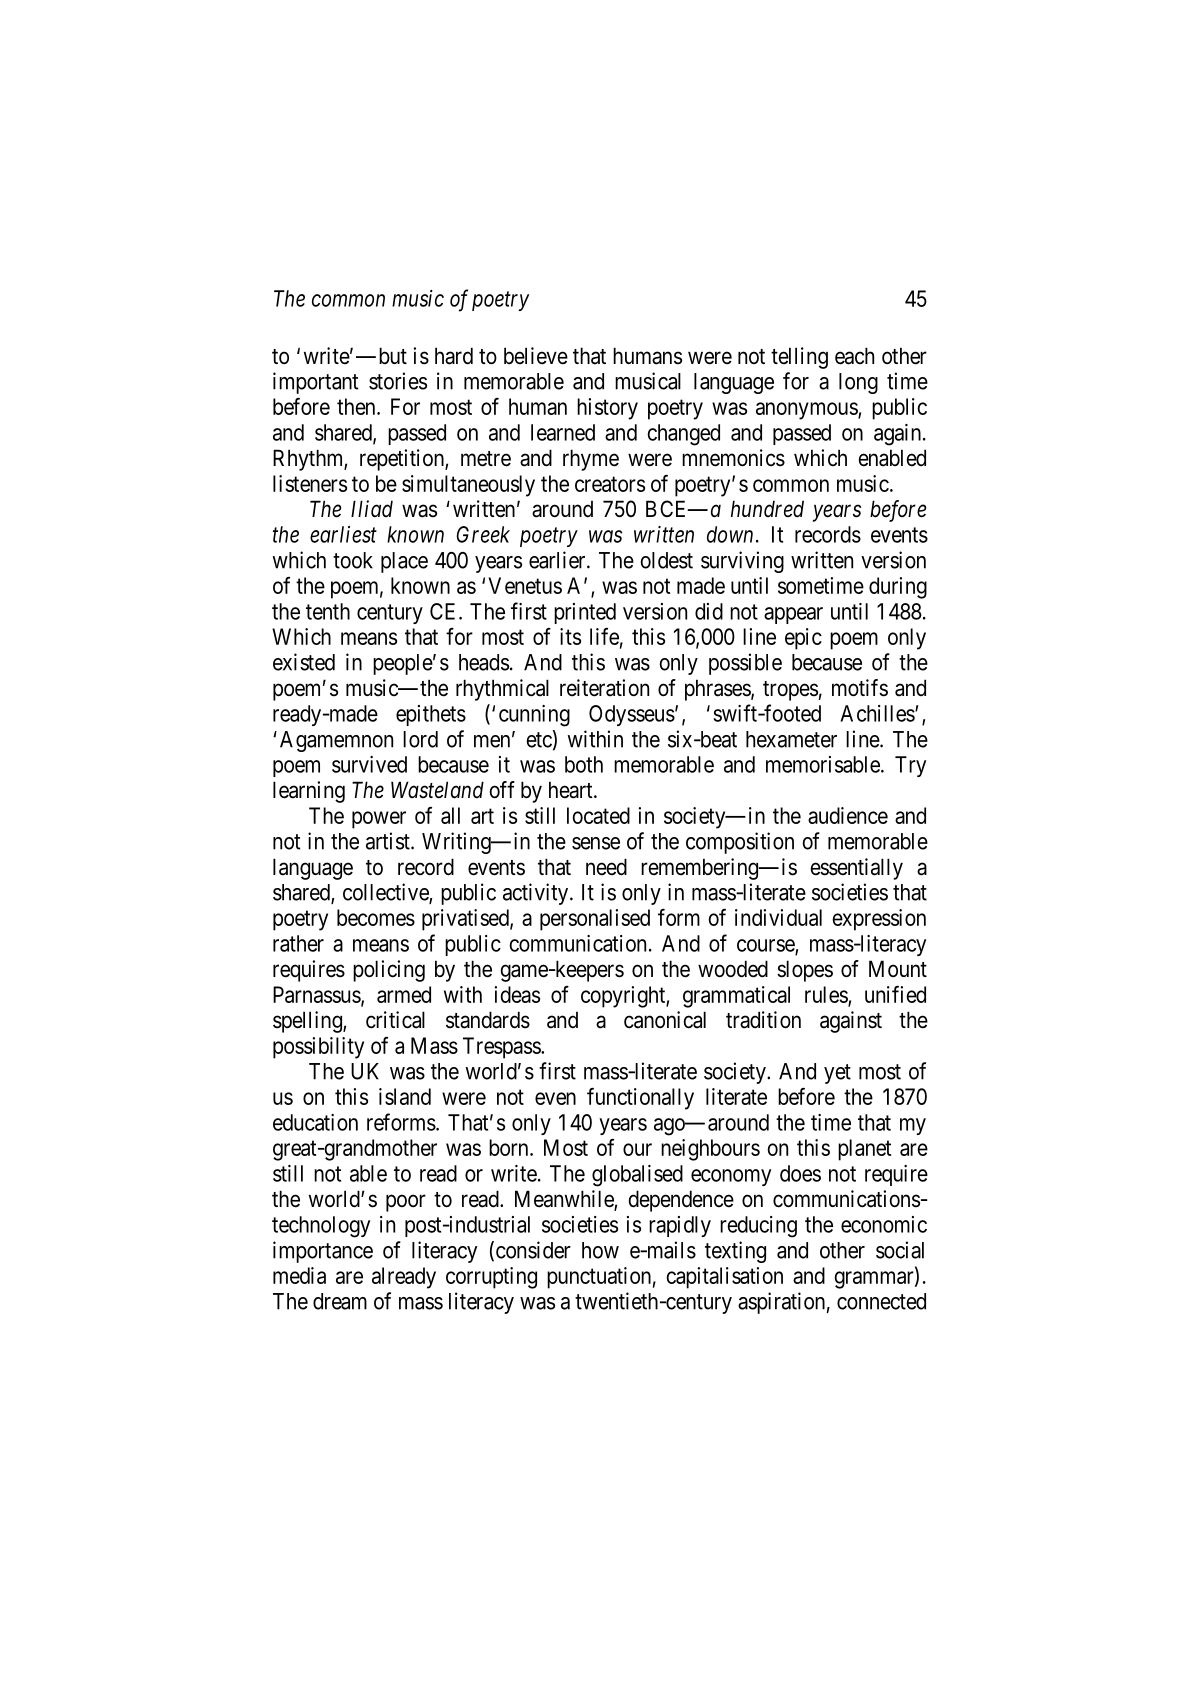 The width and height of the screenshot is (1202, 1701). What do you see at coordinates (398, 381) in the screenshot?
I see `stories` at bounding box center [398, 381].
